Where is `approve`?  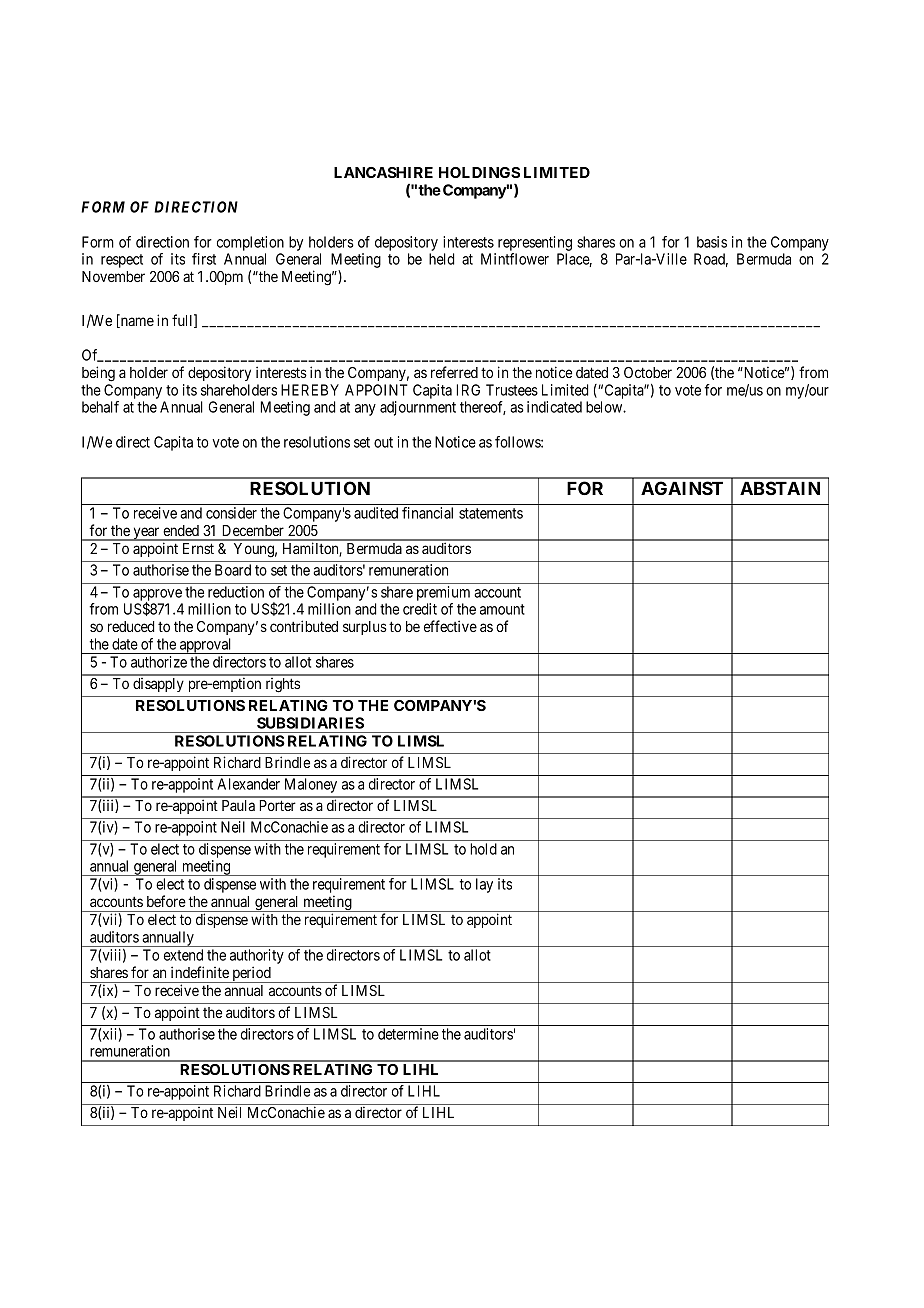 approve is located at coordinates (157, 596).
